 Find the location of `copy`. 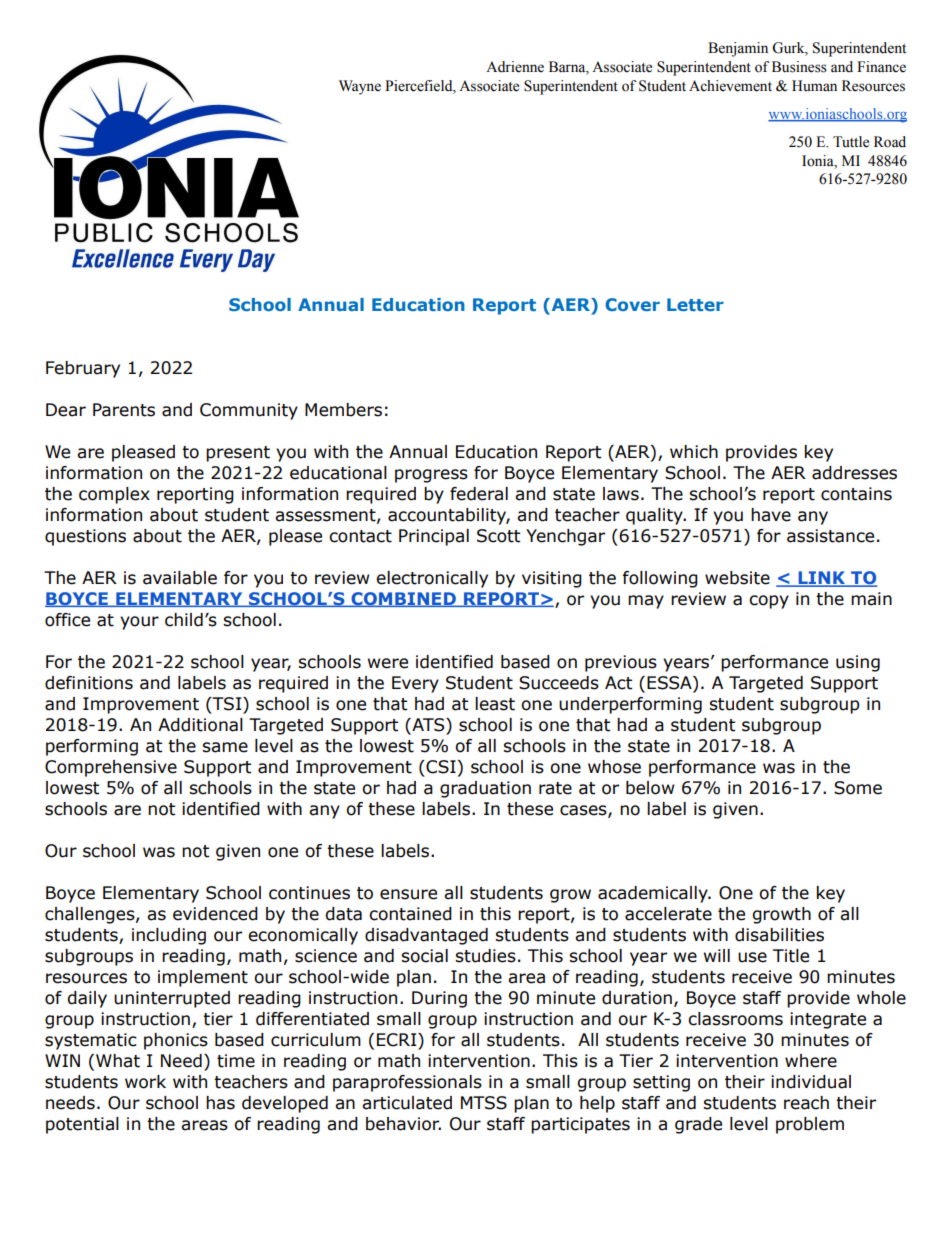

copy is located at coordinates (769, 602).
